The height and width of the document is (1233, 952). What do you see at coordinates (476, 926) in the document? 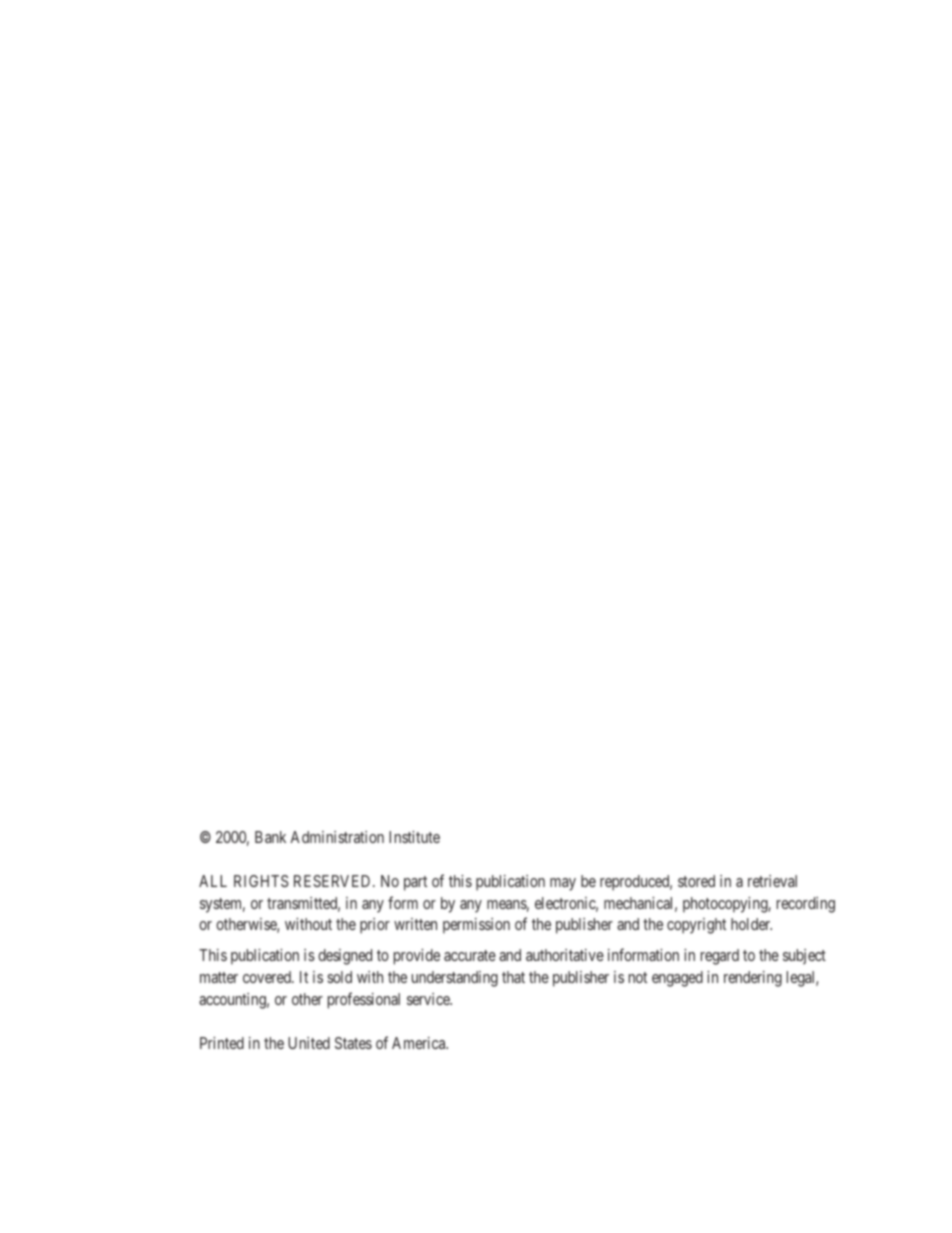
I see `permission` at bounding box center [476, 926].
